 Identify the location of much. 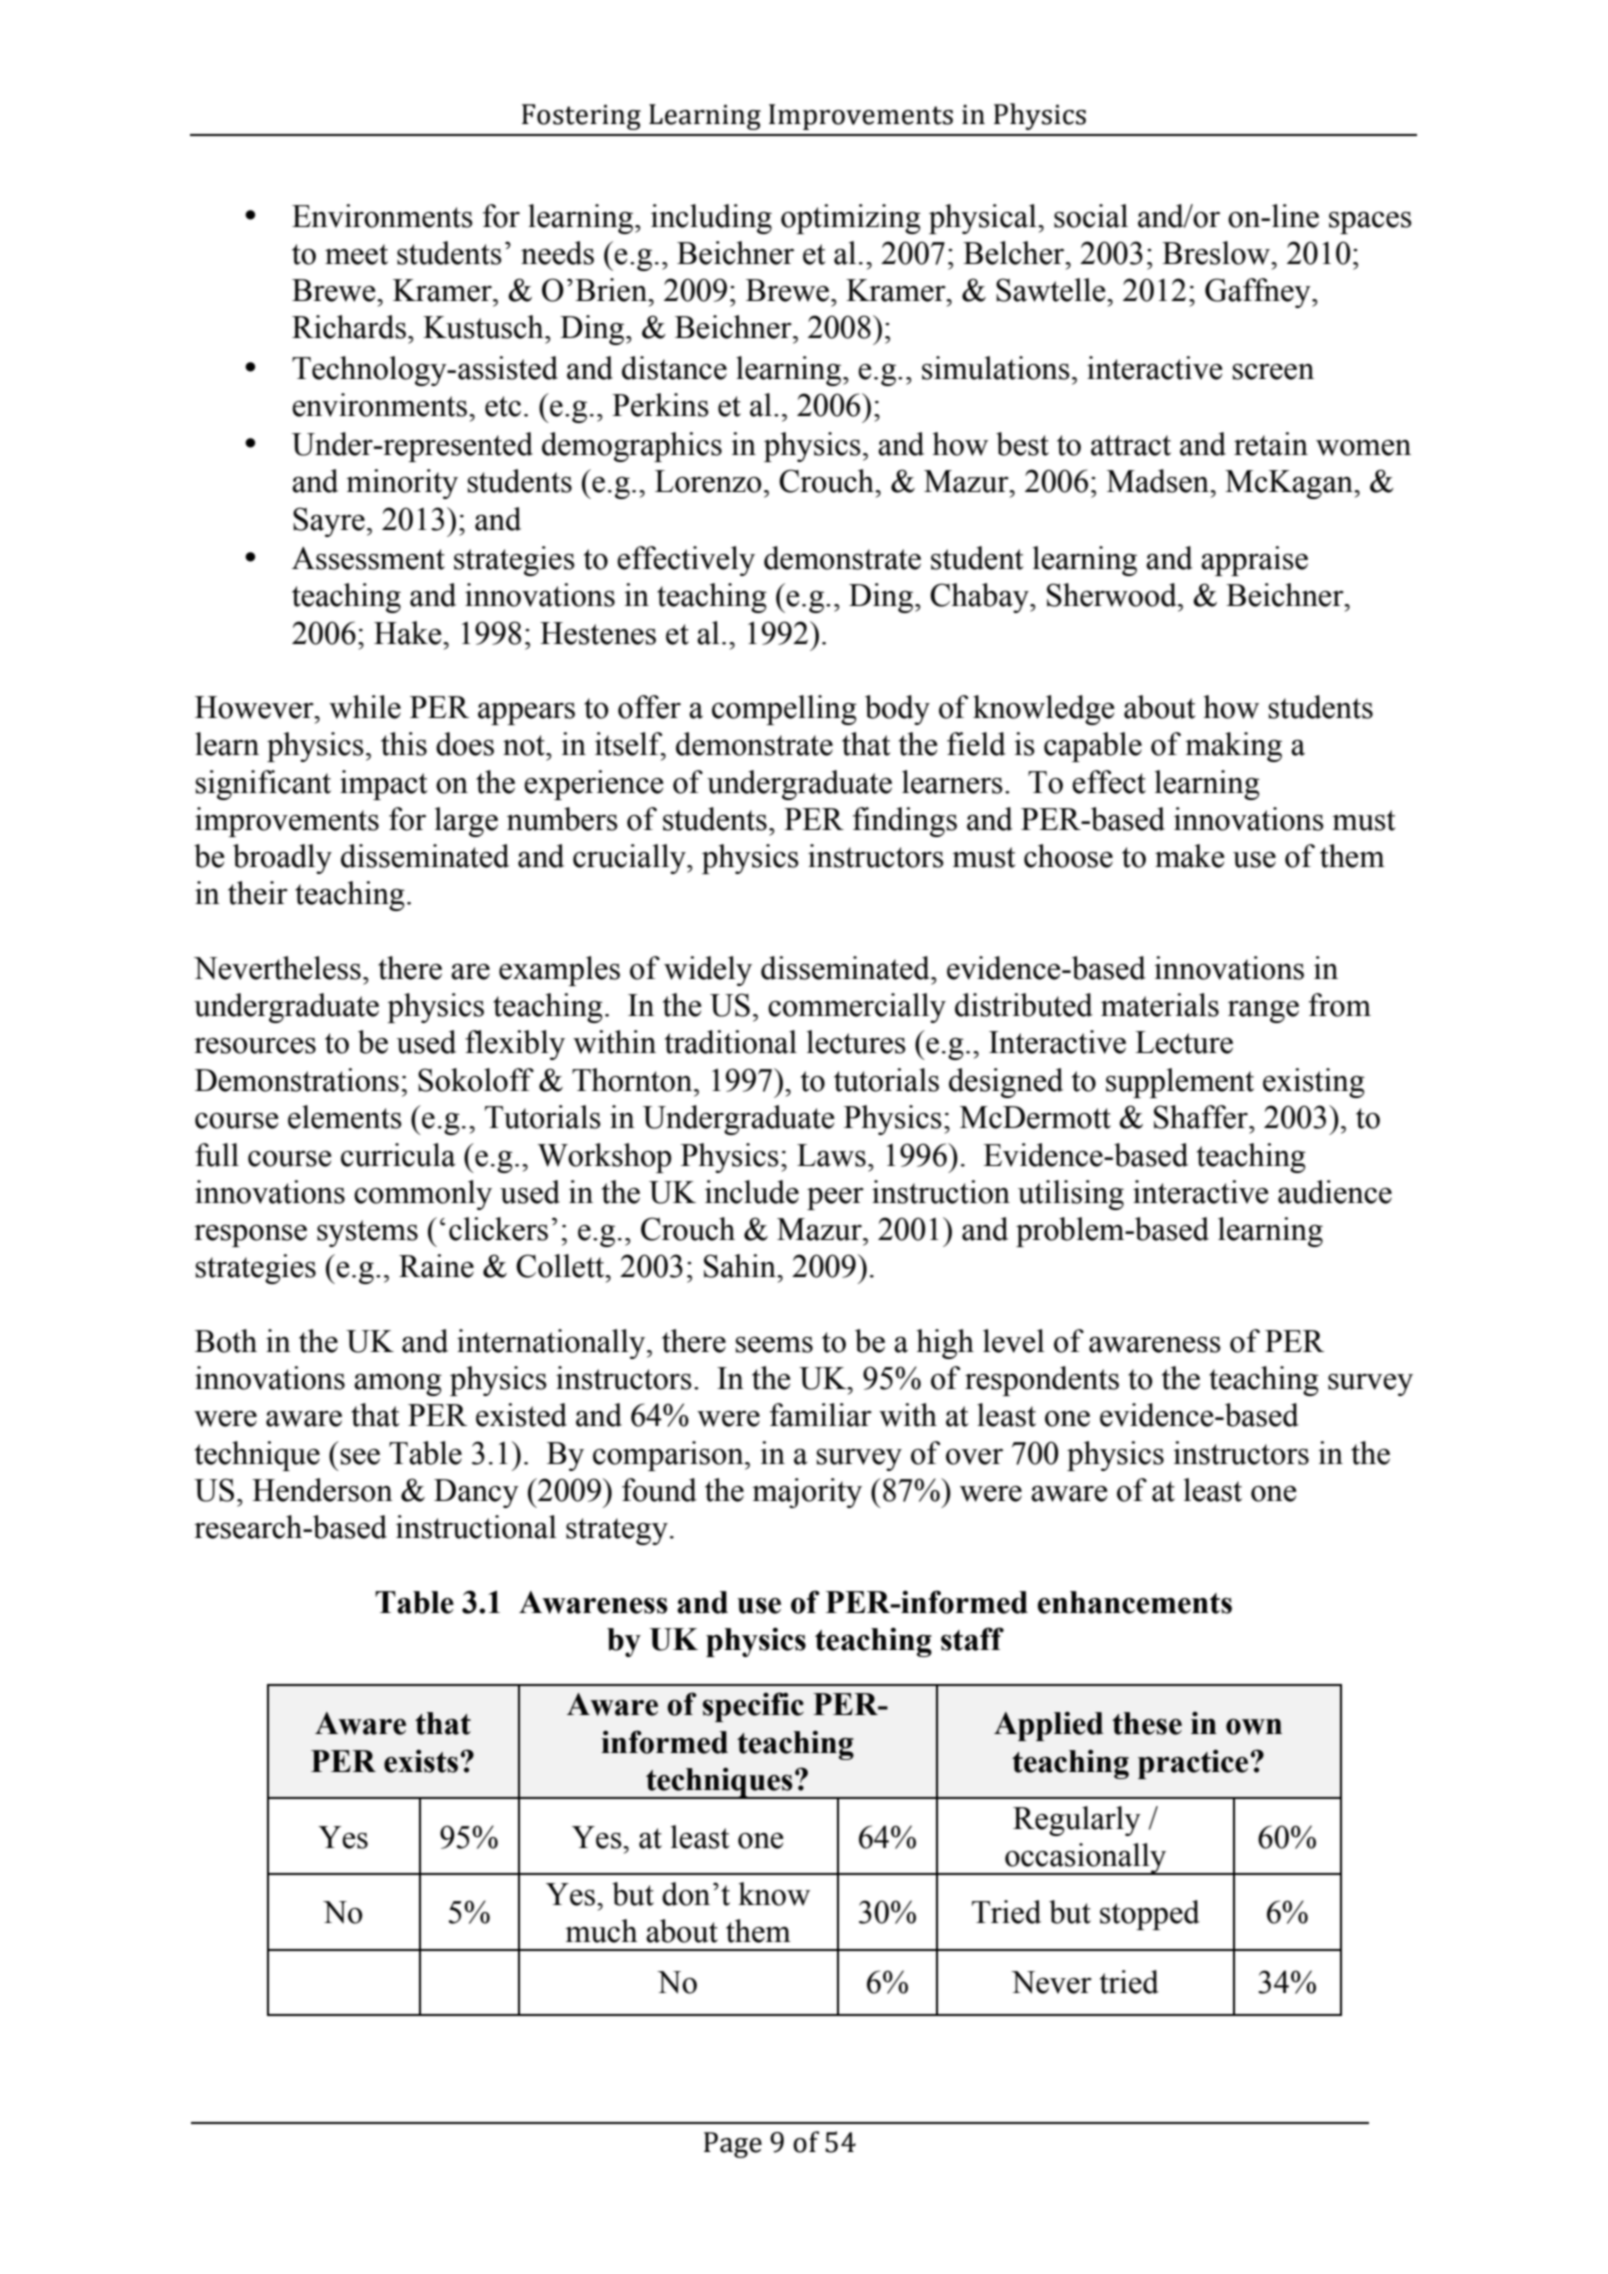
(601, 1931).
